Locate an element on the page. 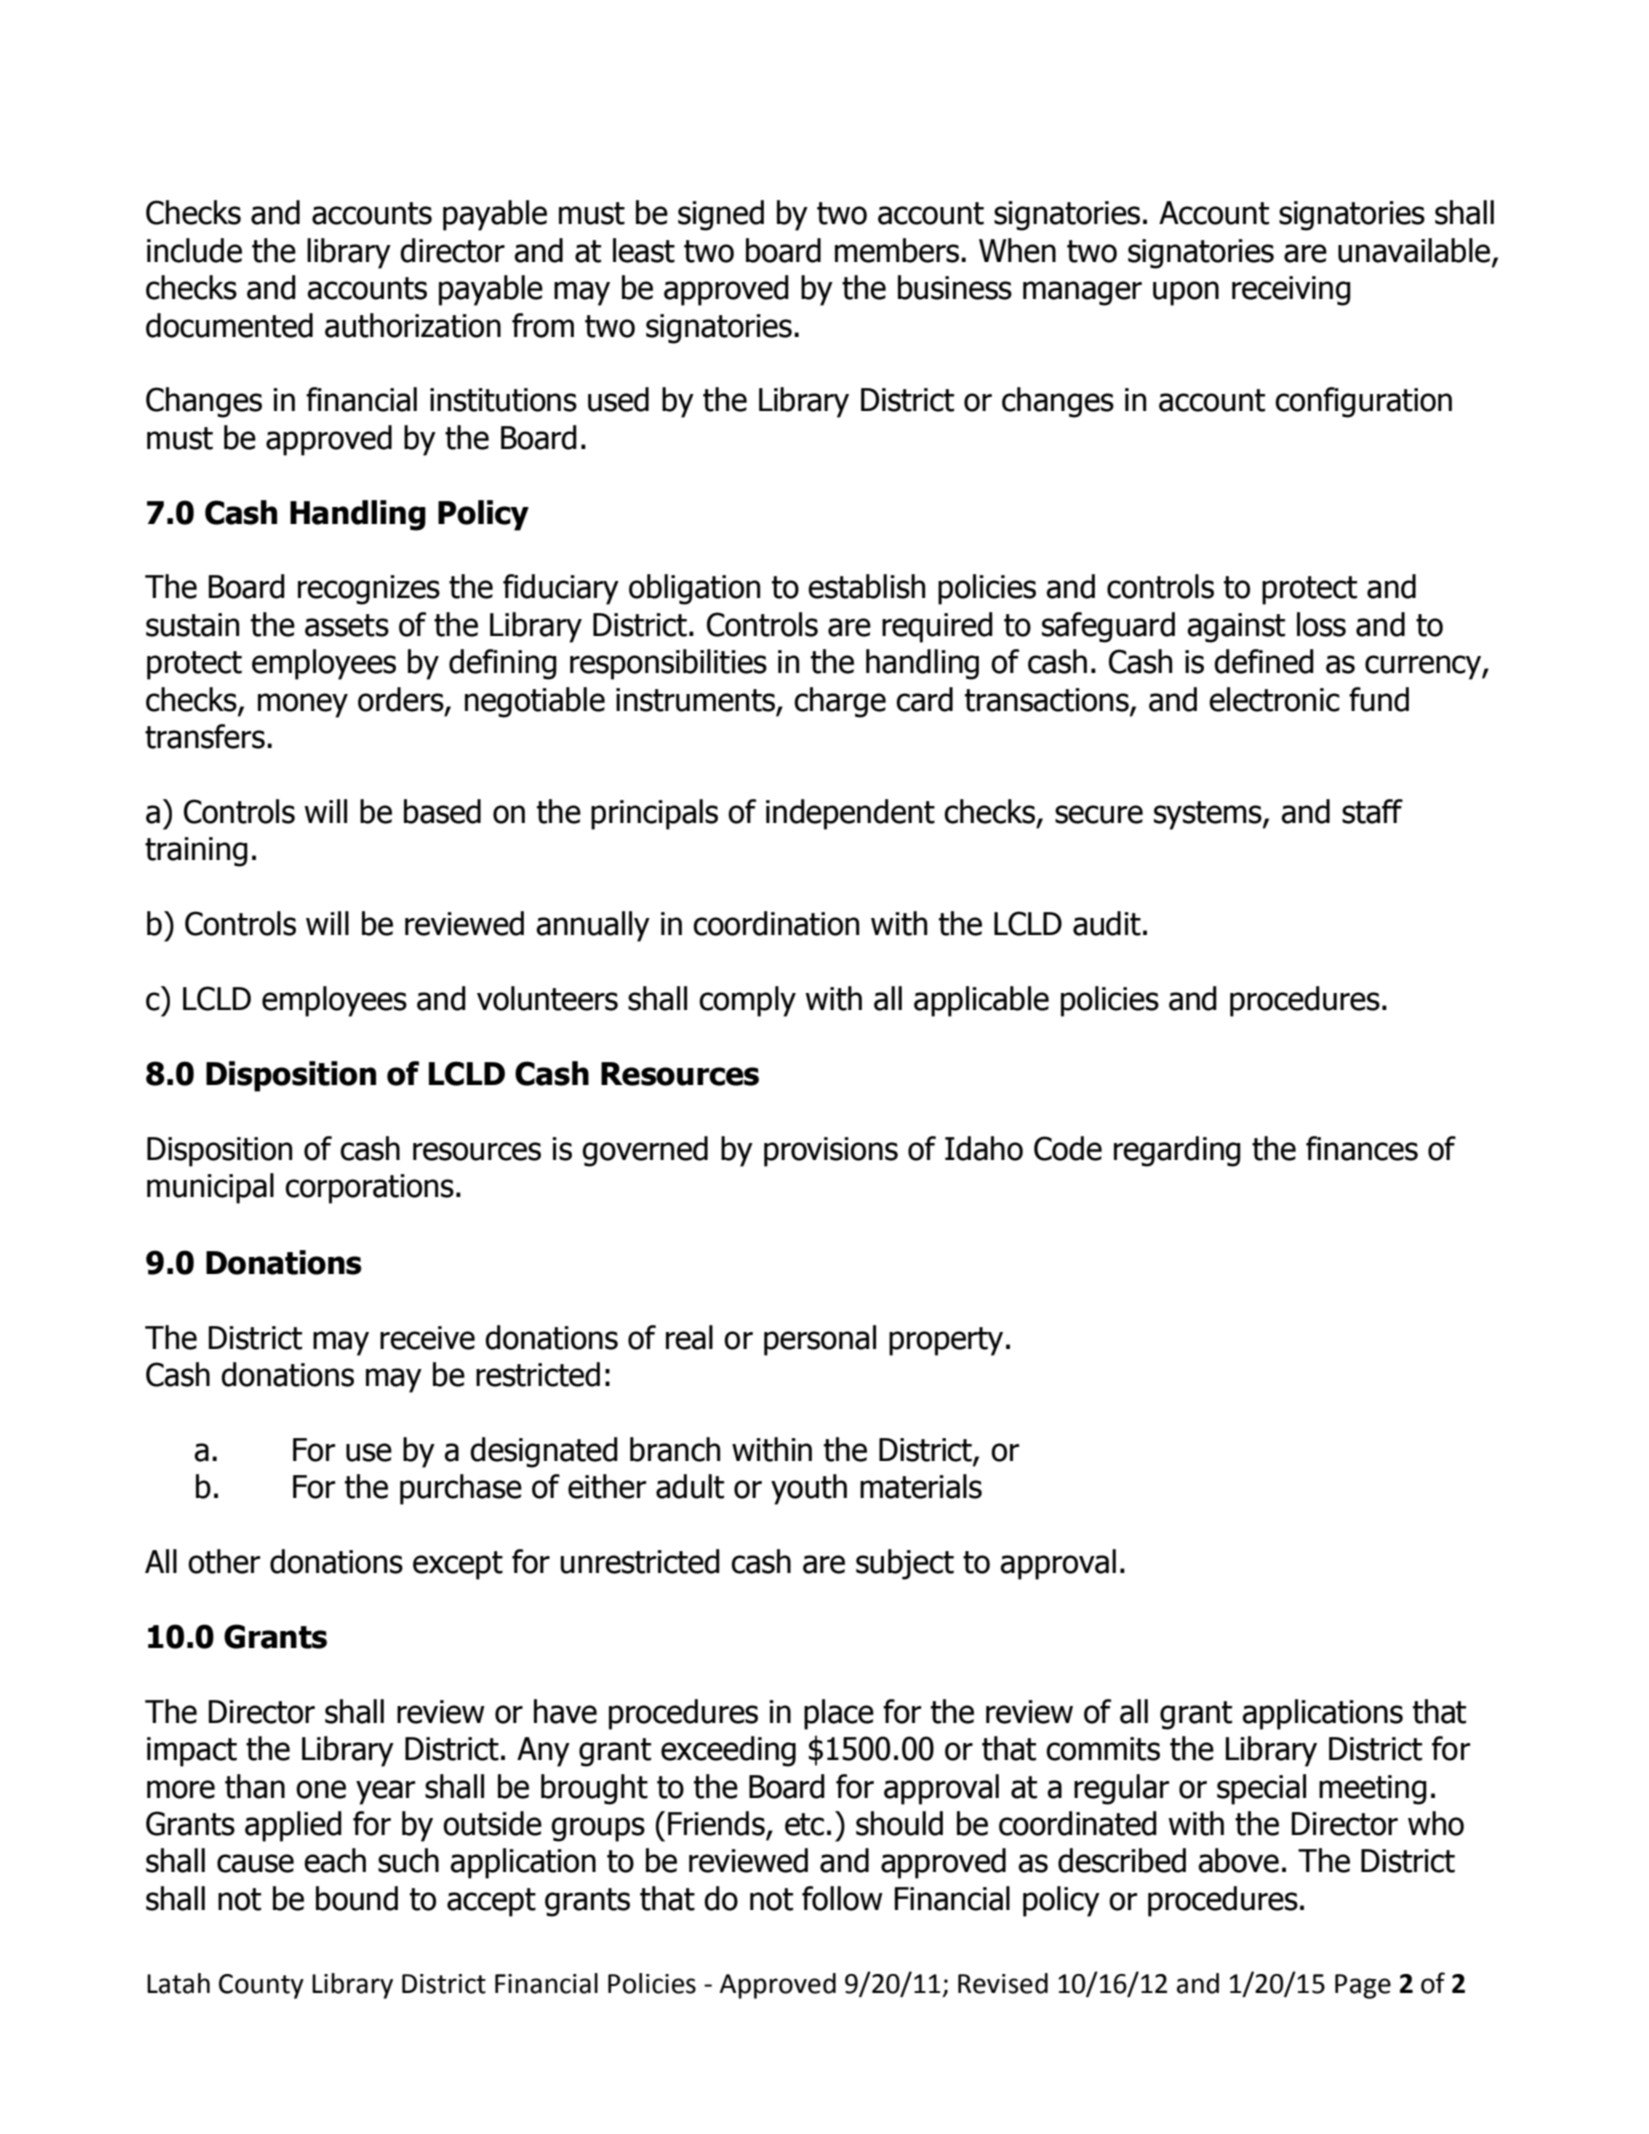  finances is located at coordinates (1362, 1148).
